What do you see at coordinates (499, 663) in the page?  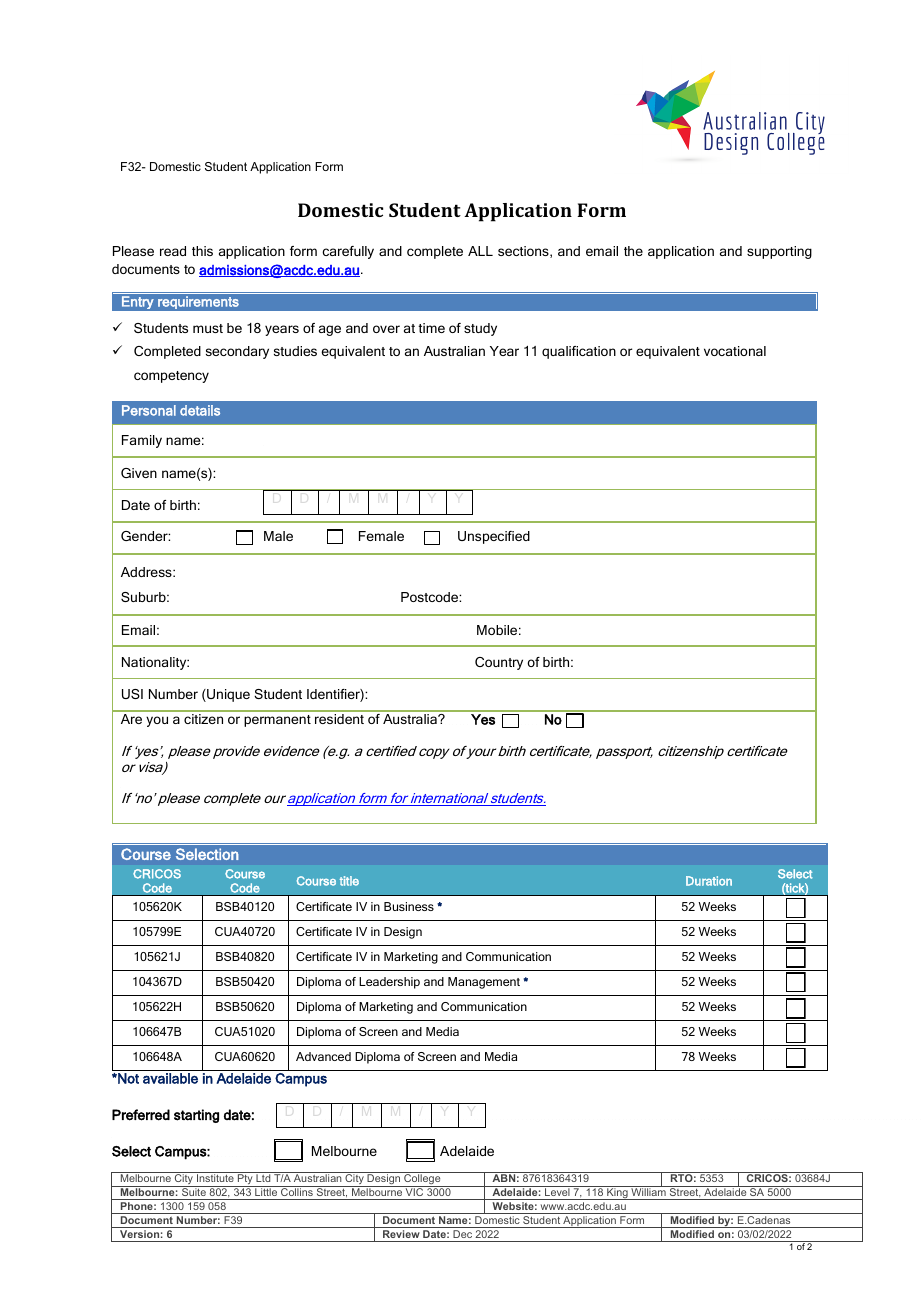 I see `Country` at bounding box center [499, 663].
